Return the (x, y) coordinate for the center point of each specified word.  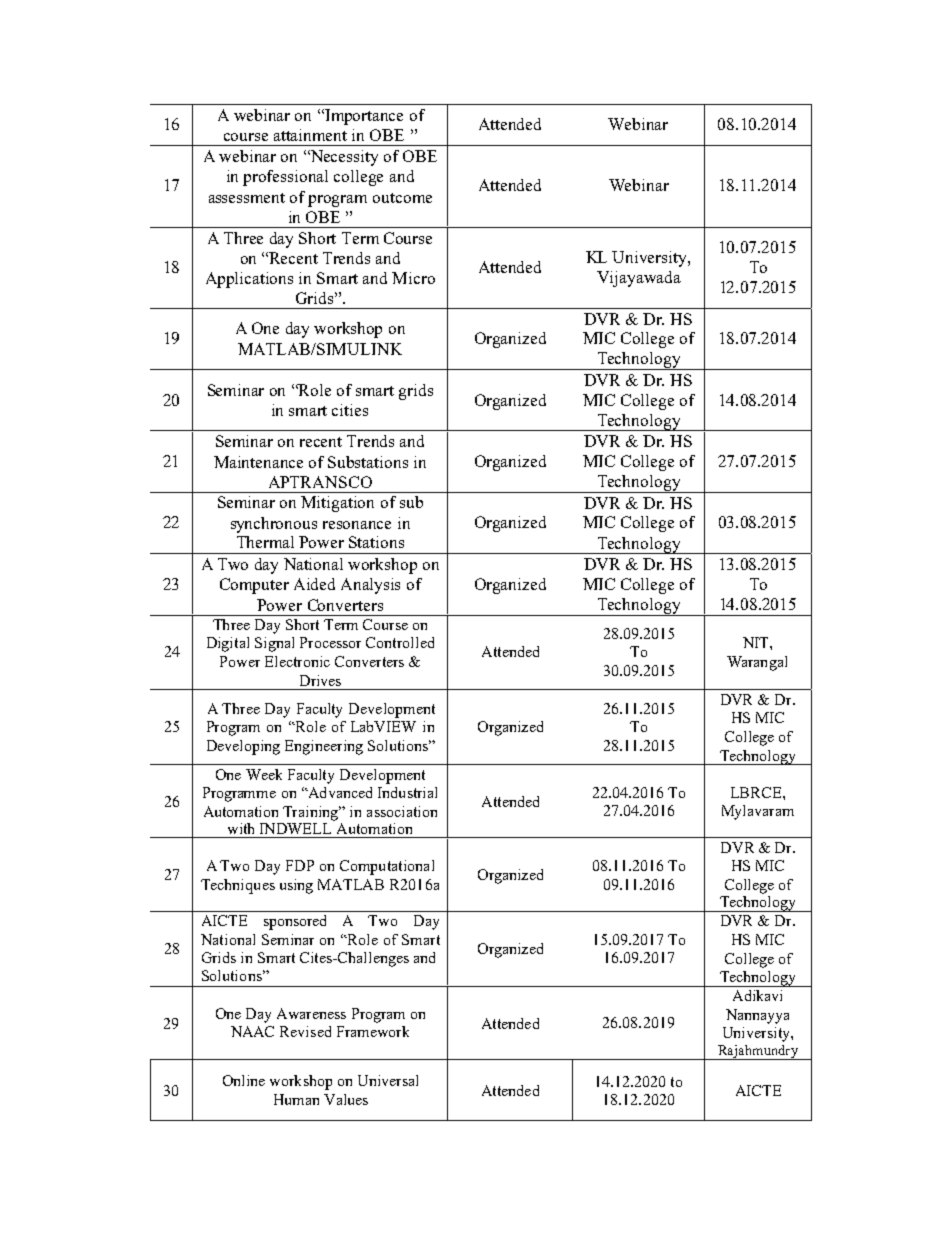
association (402, 811)
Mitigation (337, 504)
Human (296, 1099)
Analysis (370, 586)
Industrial (407, 792)
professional (285, 178)
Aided (314, 584)
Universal (388, 1080)
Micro (413, 278)
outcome (402, 198)
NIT (757, 642)
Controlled (400, 642)
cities (350, 410)
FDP (300, 865)
